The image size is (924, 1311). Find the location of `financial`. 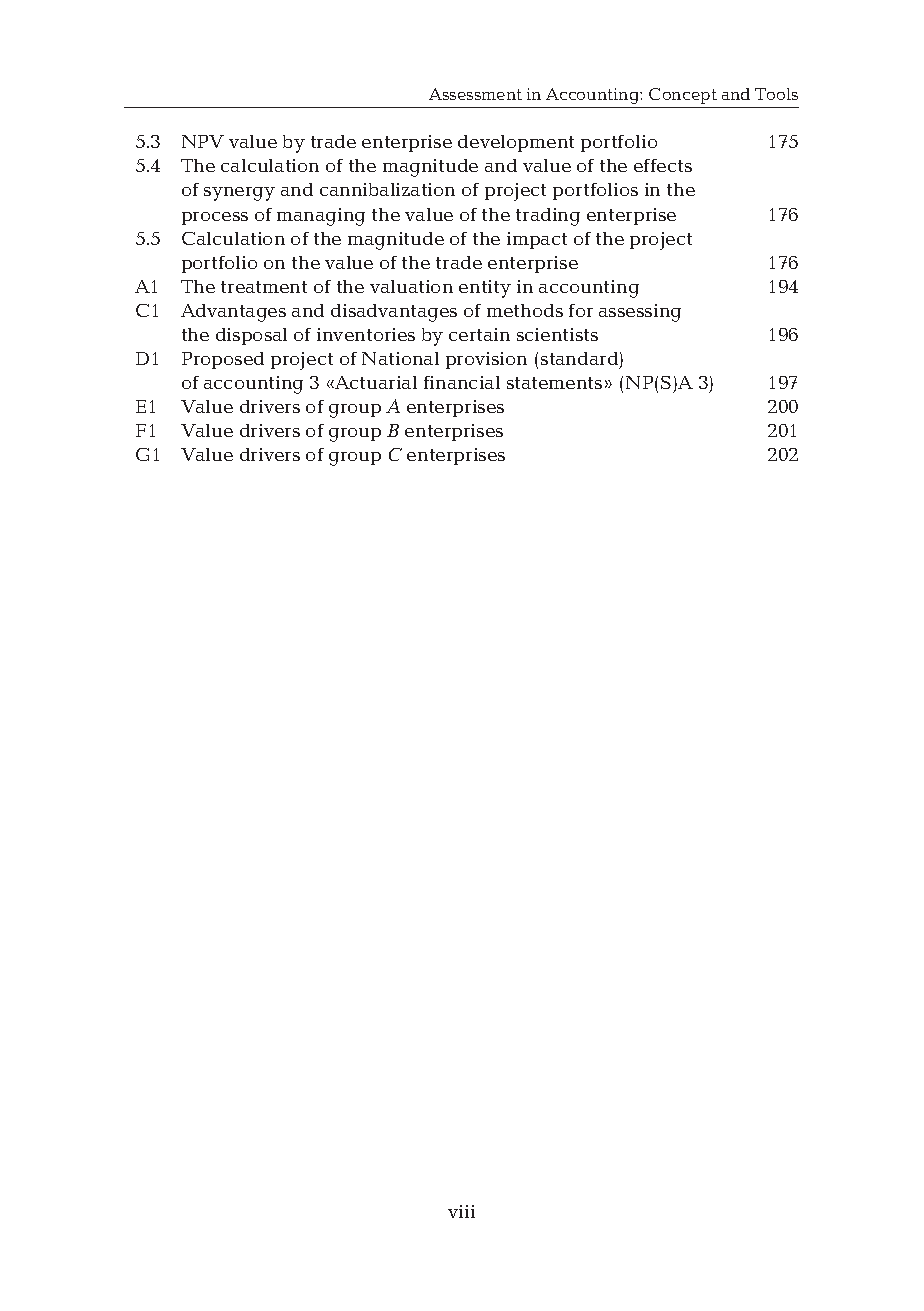

financial is located at coordinates (462, 382).
